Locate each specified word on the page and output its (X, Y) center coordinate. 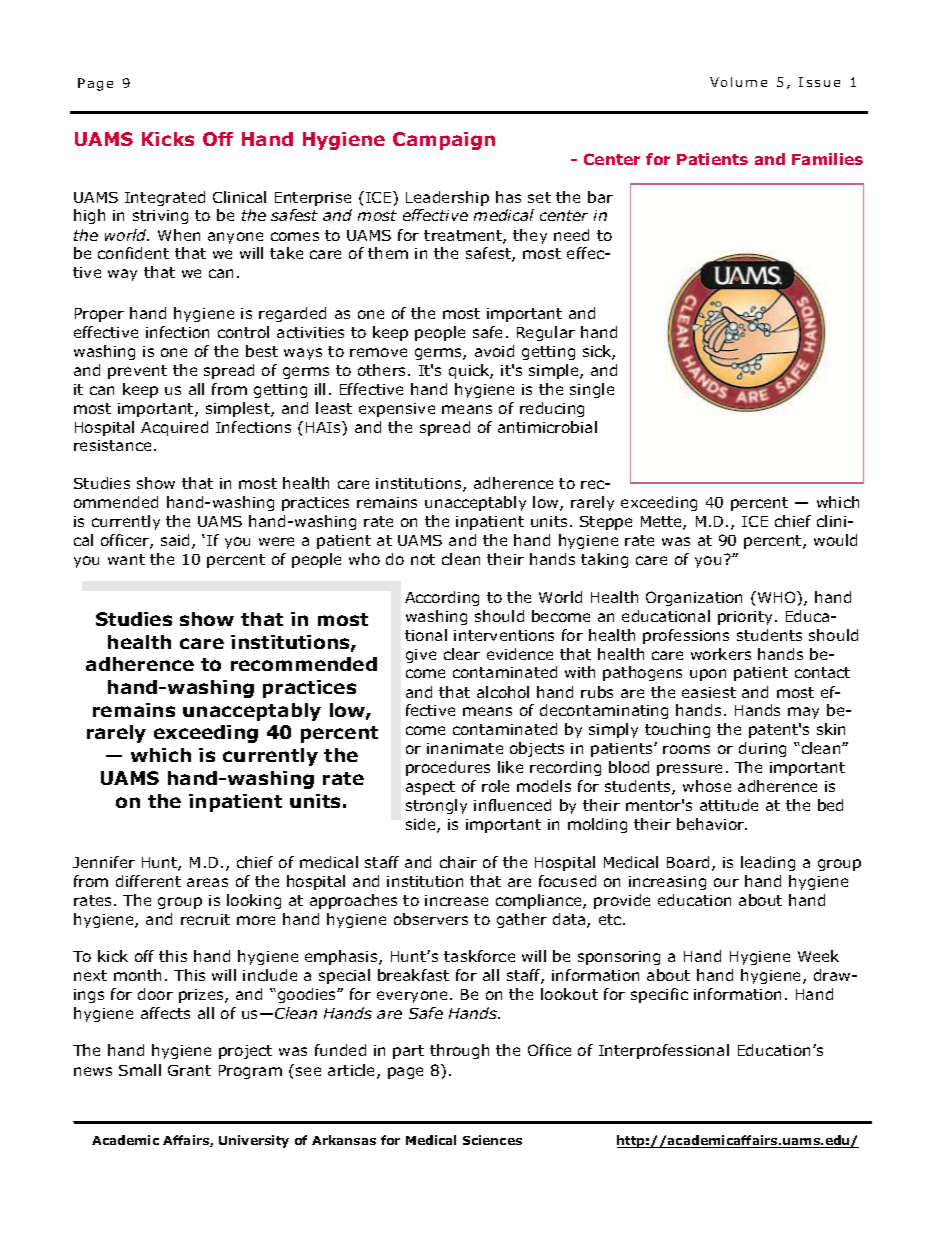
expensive (397, 410)
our (726, 882)
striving (160, 217)
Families (827, 159)
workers (721, 654)
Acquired (174, 428)
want (126, 559)
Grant (189, 1070)
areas (207, 882)
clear (462, 654)
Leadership (447, 198)
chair (458, 862)
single (592, 390)
